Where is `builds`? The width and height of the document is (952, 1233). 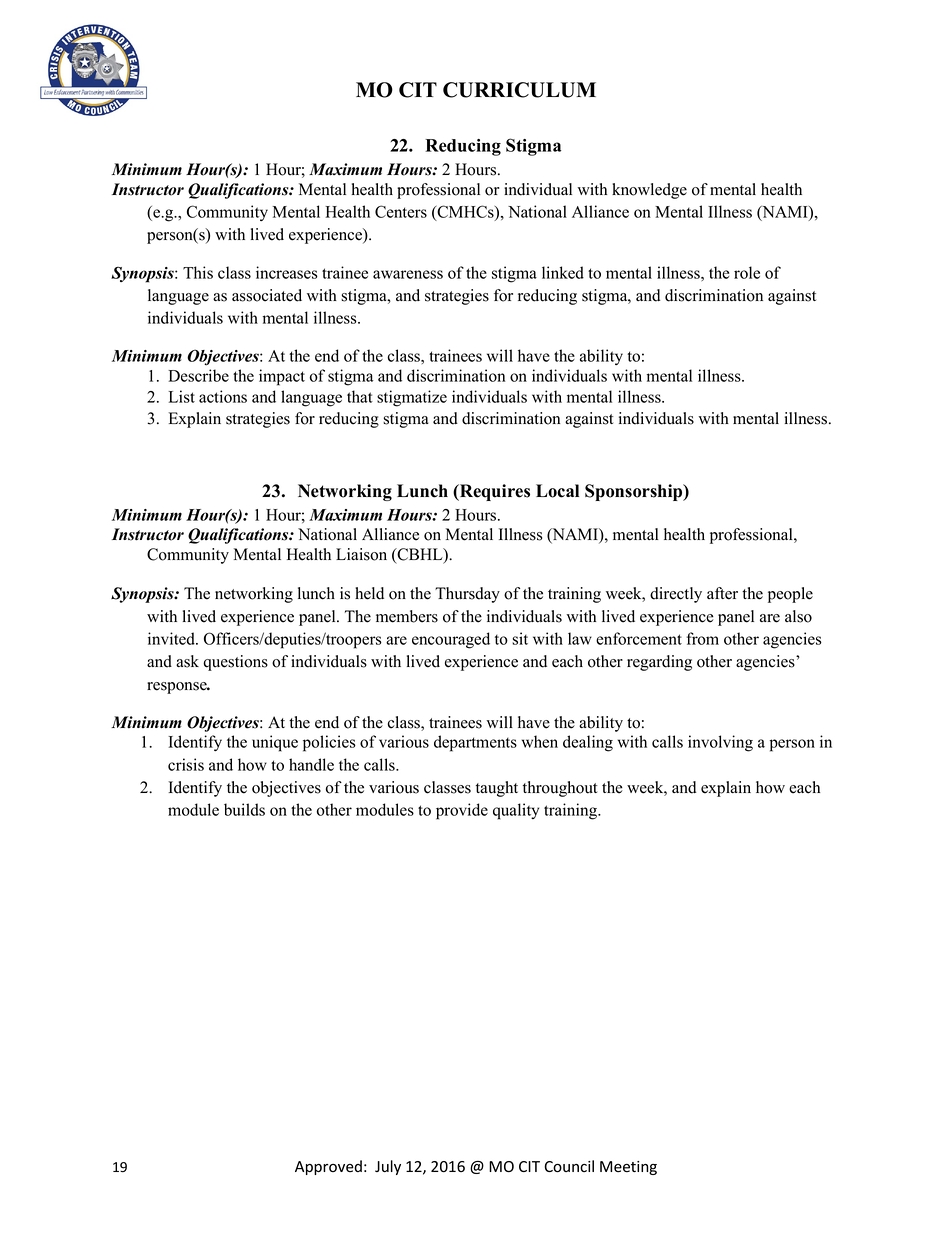 builds is located at coordinates (244, 809).
